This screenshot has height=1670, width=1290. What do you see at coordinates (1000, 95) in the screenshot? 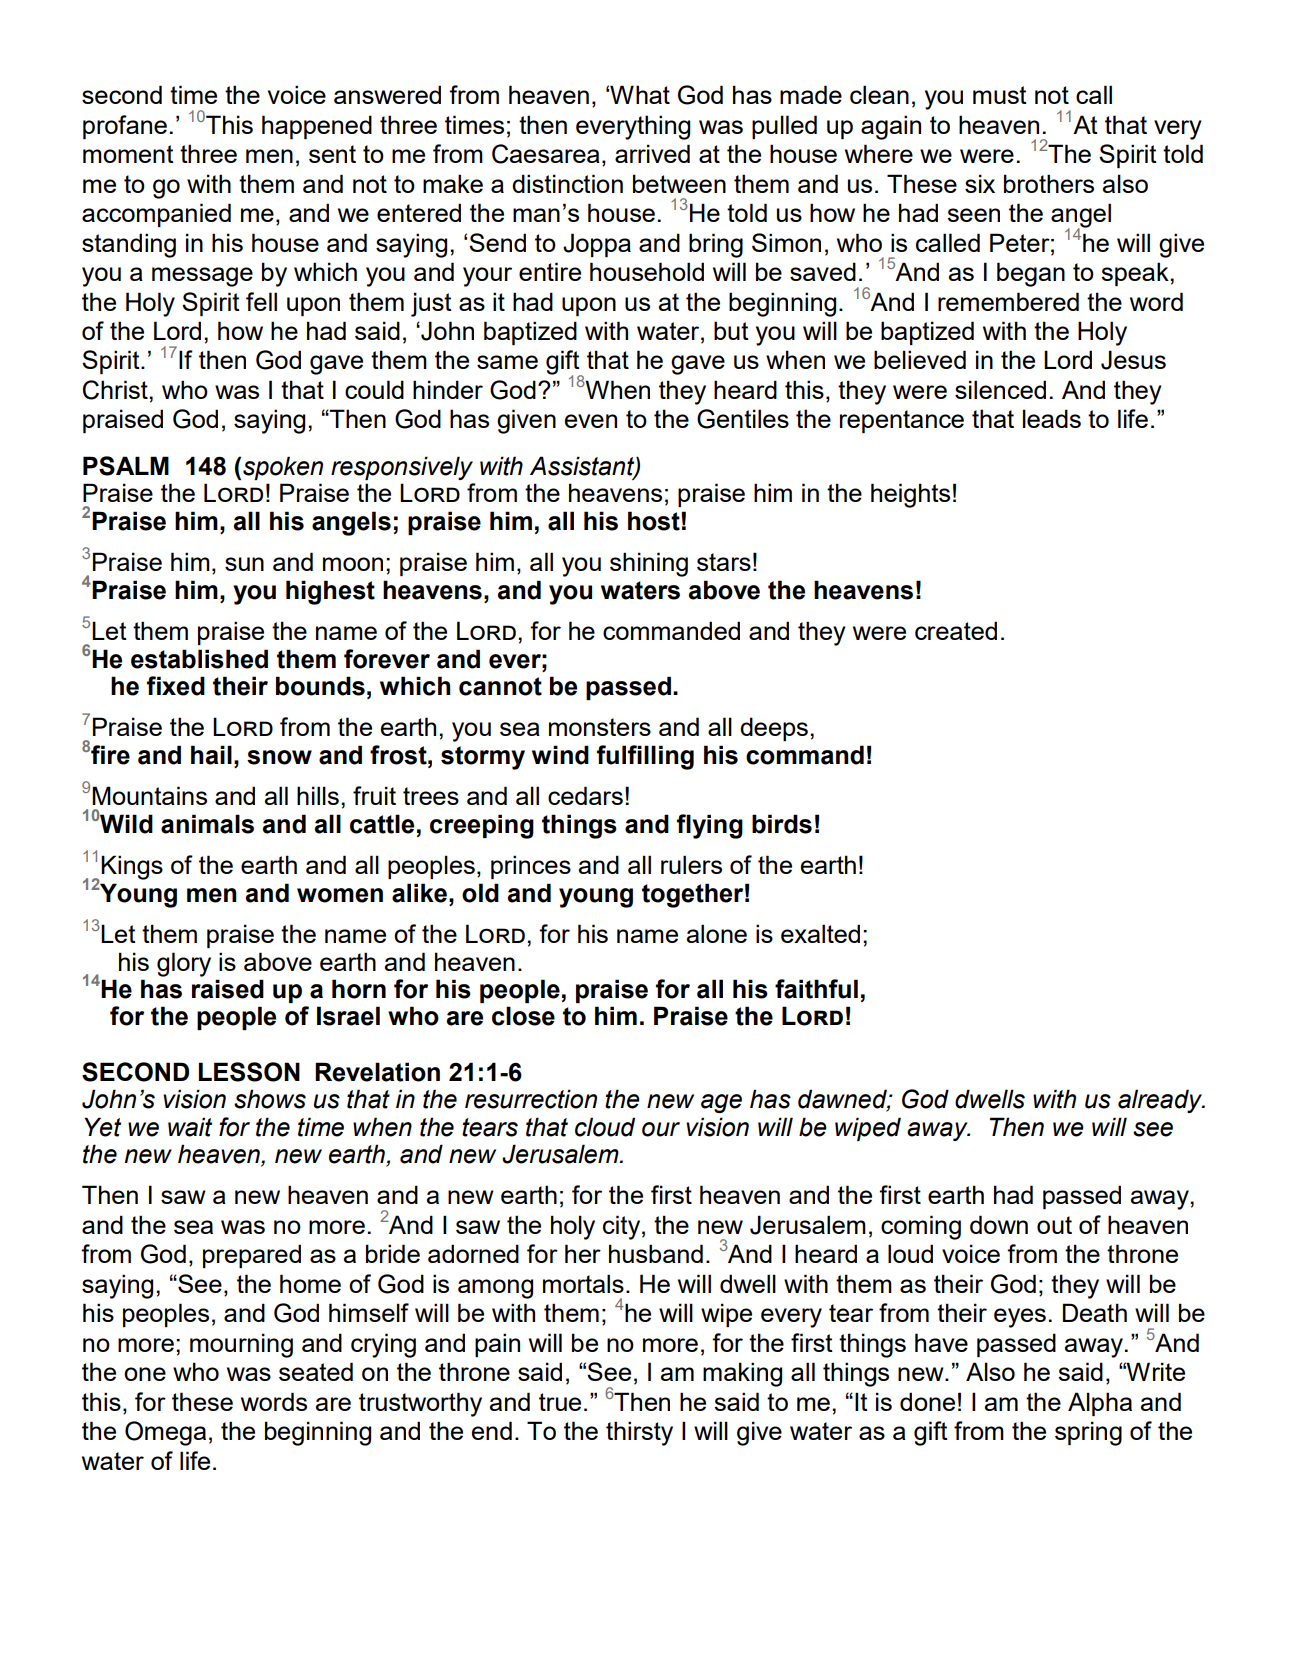
I see `must` at bounding box center [1000, 95].
